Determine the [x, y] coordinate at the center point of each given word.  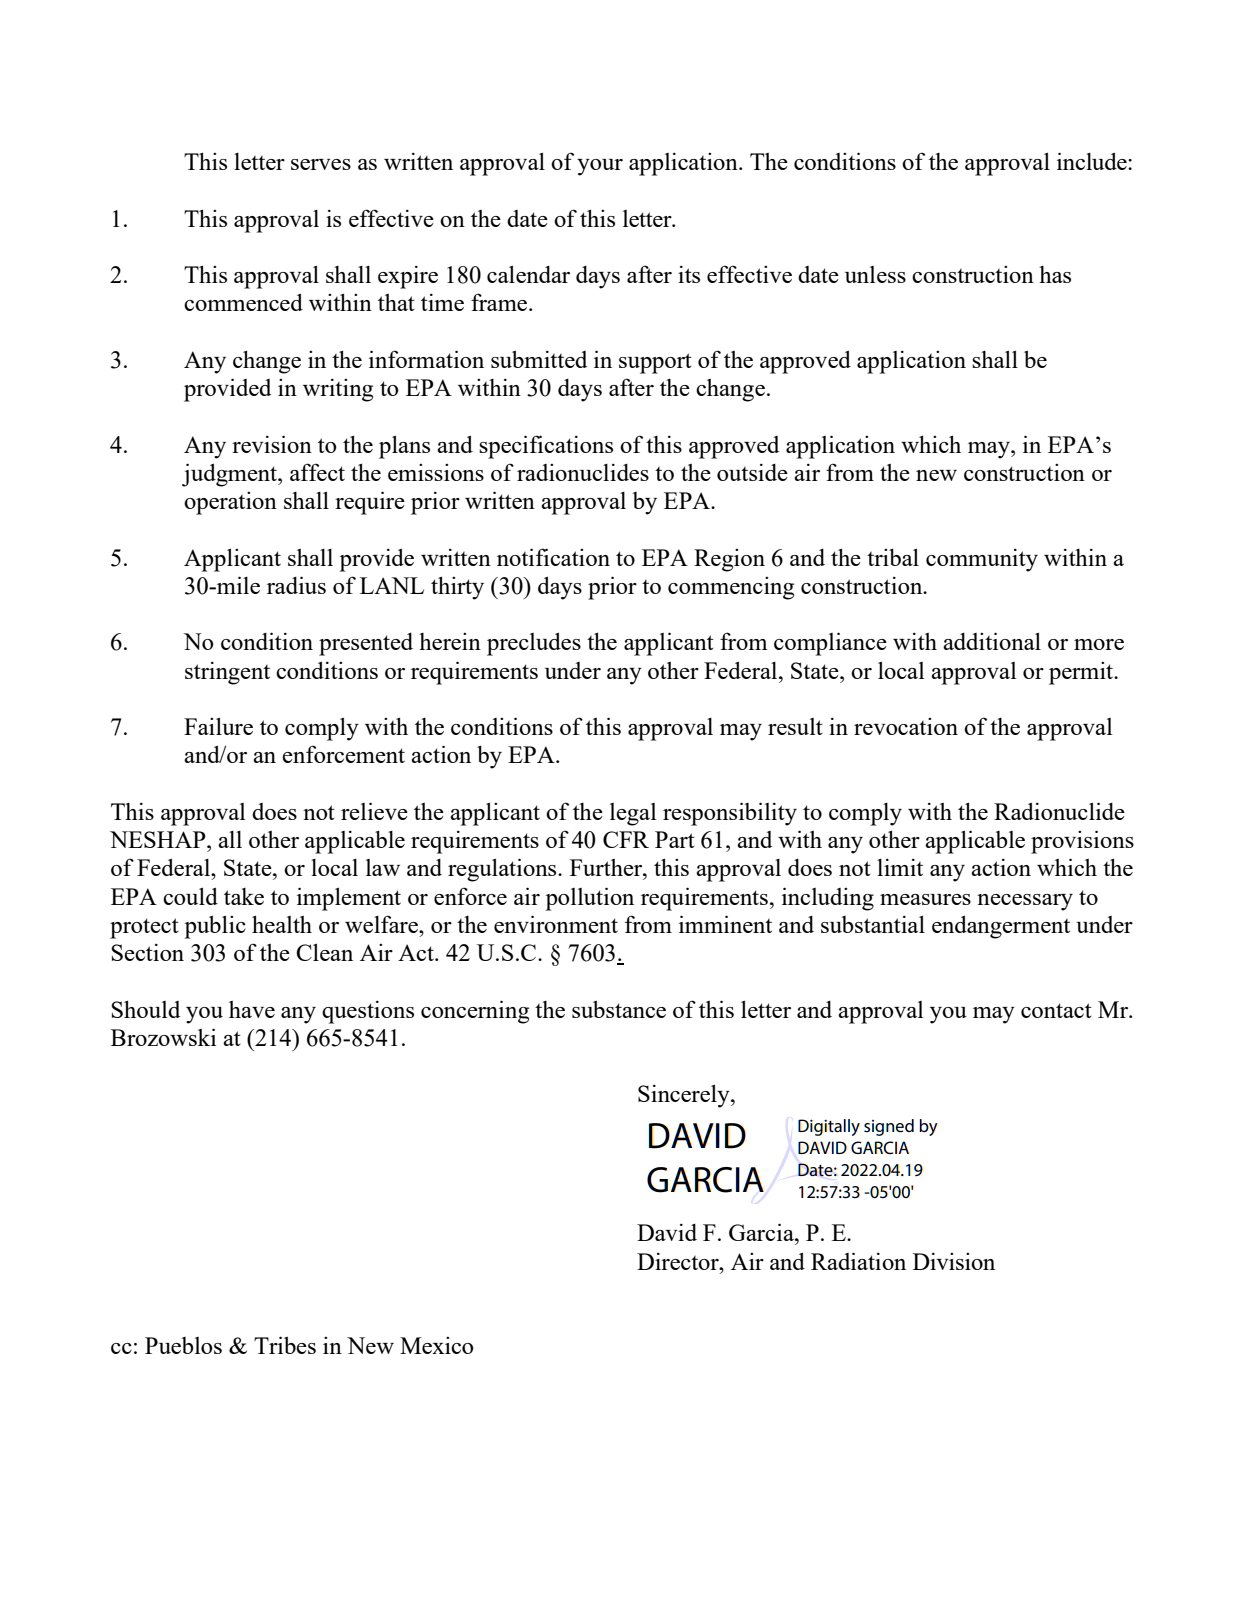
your [600, 167]
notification [553, 557]
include [1093, 161]
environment [556, 924]
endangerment [1001, 927]
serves [321, 164]
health [282, 924]
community [982, 560]
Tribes [285, 1345]
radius [296, 585]
